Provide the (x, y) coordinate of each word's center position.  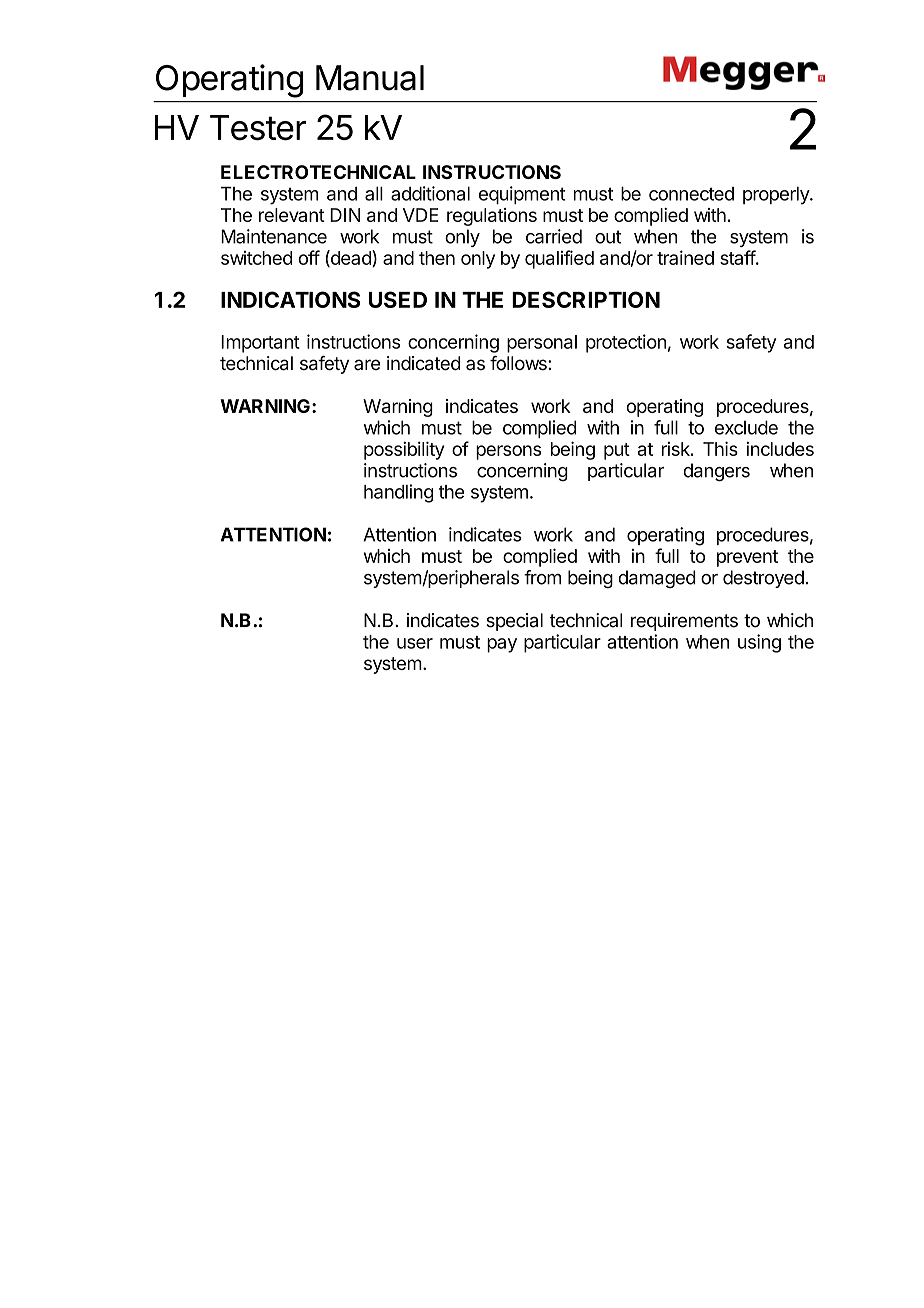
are (367, 365)
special (515, 622)
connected (691, 194)
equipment (522, 195)
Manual (370, 78)
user (415, 643)
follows (519, 363)
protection (626, 343)
